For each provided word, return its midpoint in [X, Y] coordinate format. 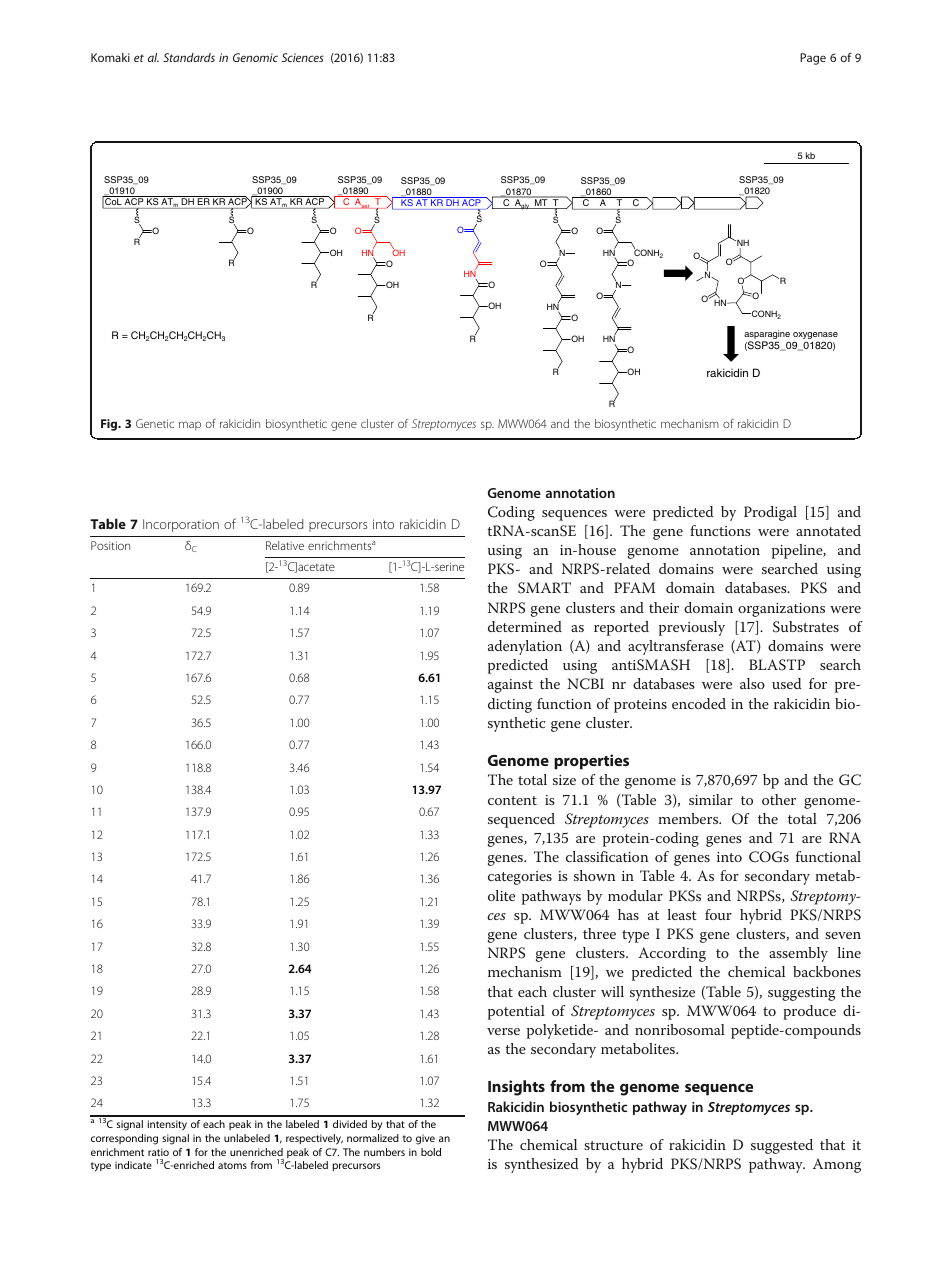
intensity [167, 1125]
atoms [232, 1165]
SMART [544, 588]
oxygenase [815, 337]
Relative [285, 545]
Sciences [303, 57]
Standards [189, 57]
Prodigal [770, 513]
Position [110, 545]
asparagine [767, 336]
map [190, 426]
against [510, 686]
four [718, 914]
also [752, 683]
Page [813, 59]
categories [520, 878]
